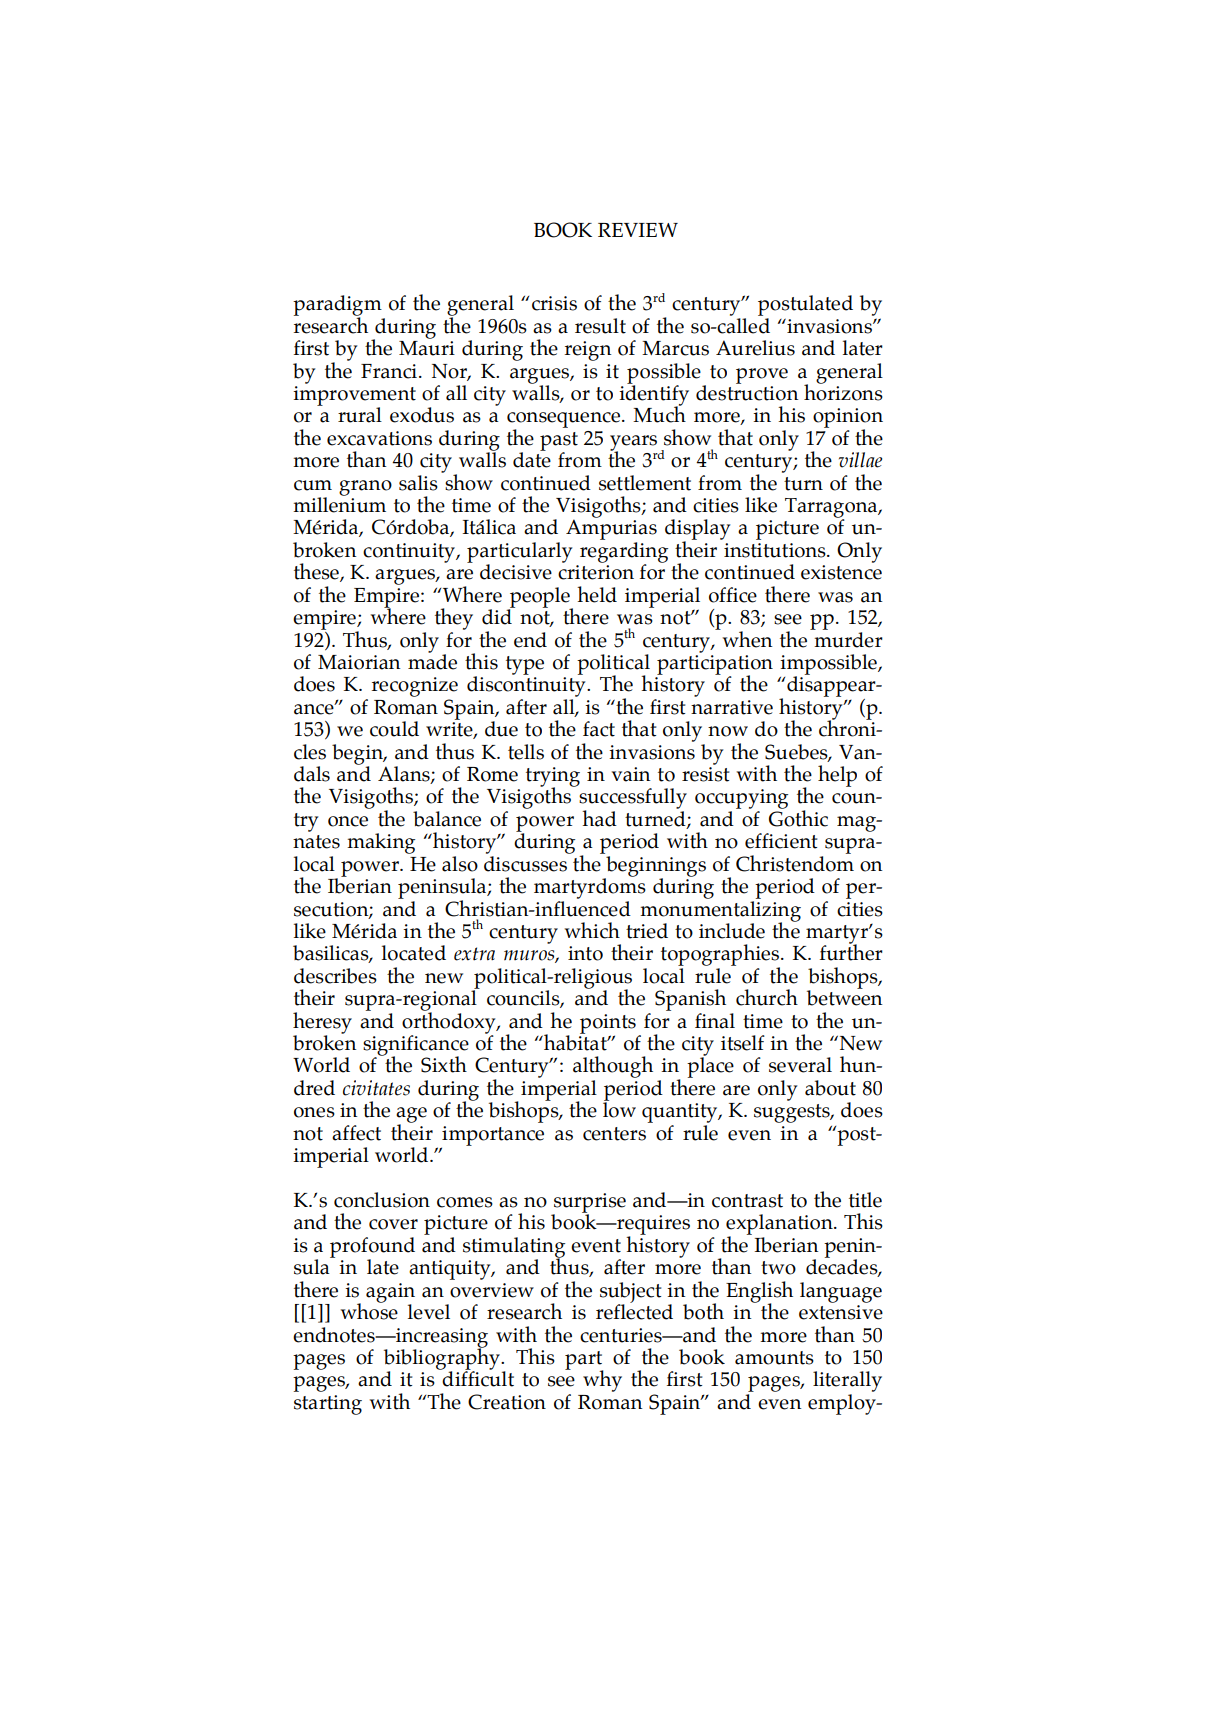 This screenshot has height=1716, width=1213. I want to click on church, so click(767, 997).
